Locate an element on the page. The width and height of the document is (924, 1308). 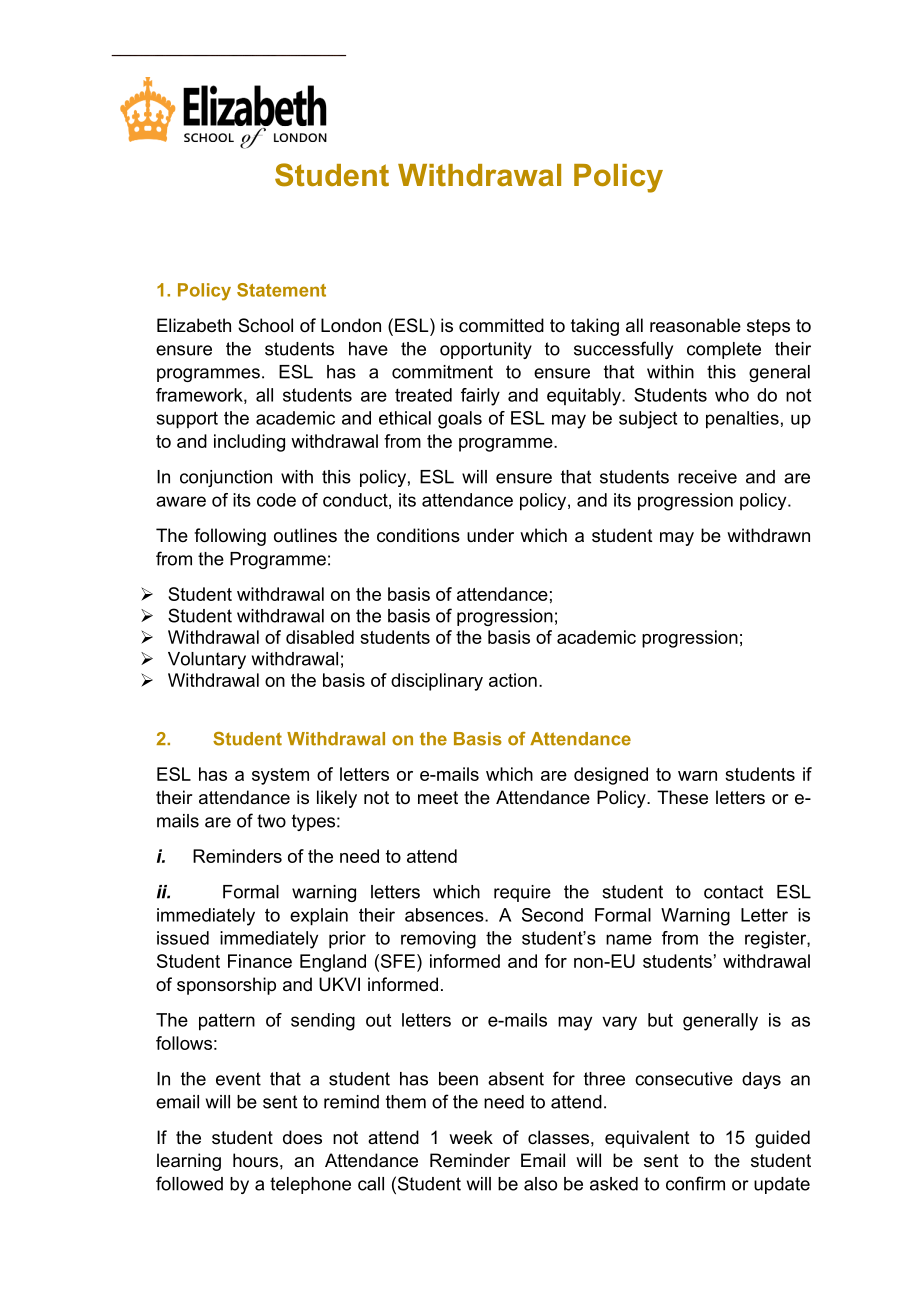
hours is located at coordinates (255, 1160).
